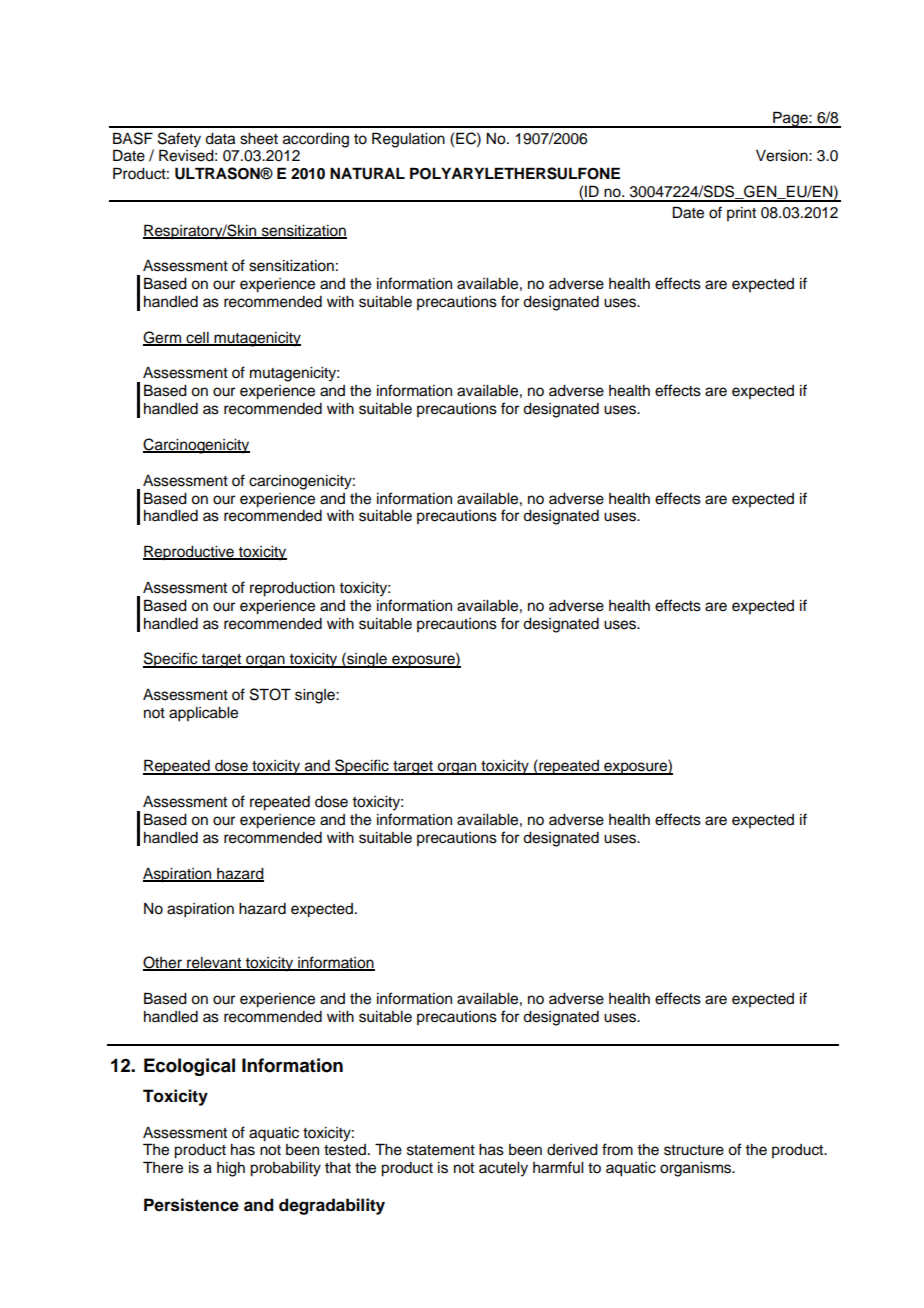 The width and height of the page is (924, 1308). I want to click on NATURAL, so click(367, 173).
